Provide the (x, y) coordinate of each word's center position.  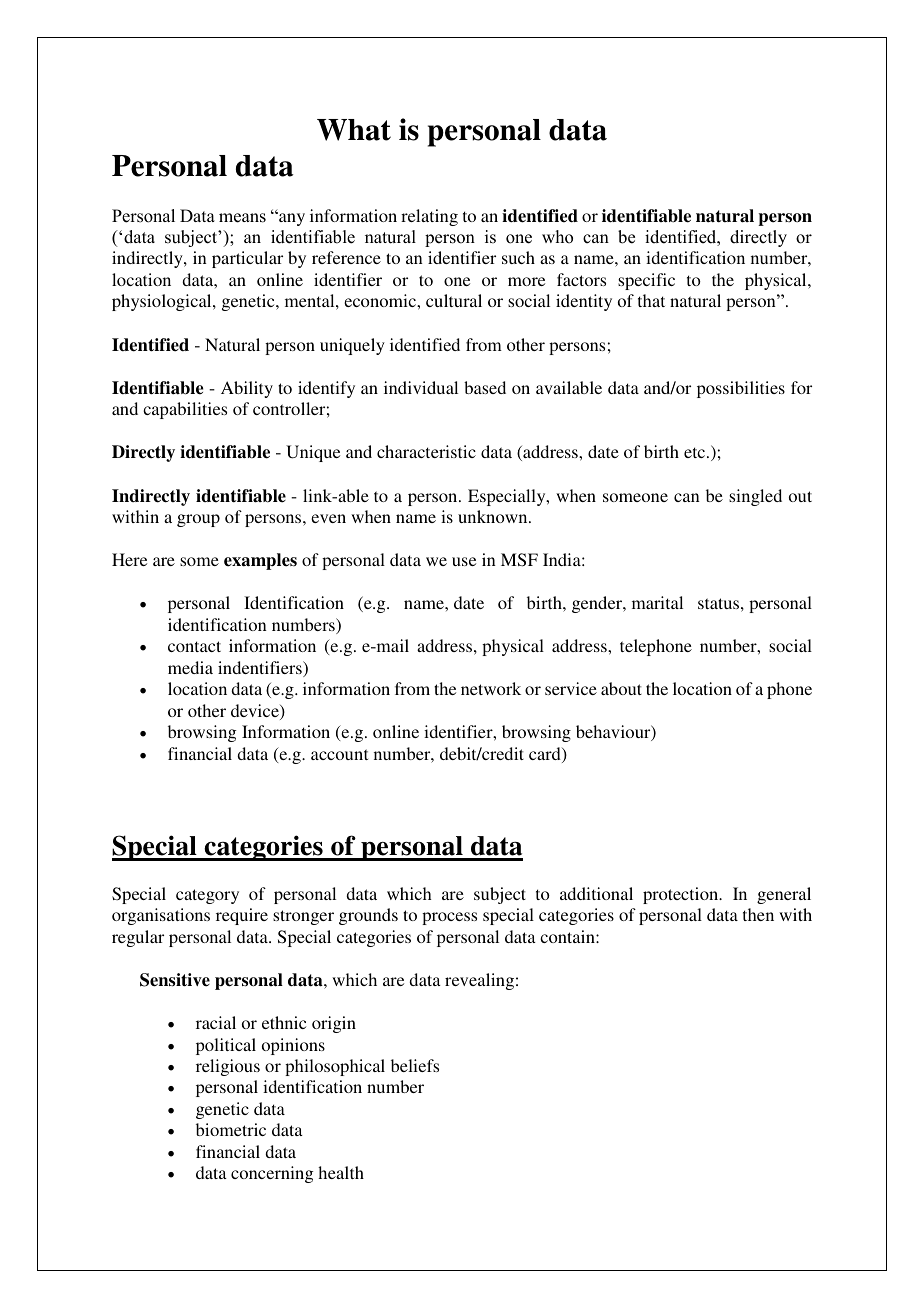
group (198, 520)
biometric (231, 1129)
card (546, 755)
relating (429, 217)
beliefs (415, 1065)
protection (682, 895)
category (207, 896)
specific (646, 281)
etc (696, 452)
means (242, 218)
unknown (494, 516)
